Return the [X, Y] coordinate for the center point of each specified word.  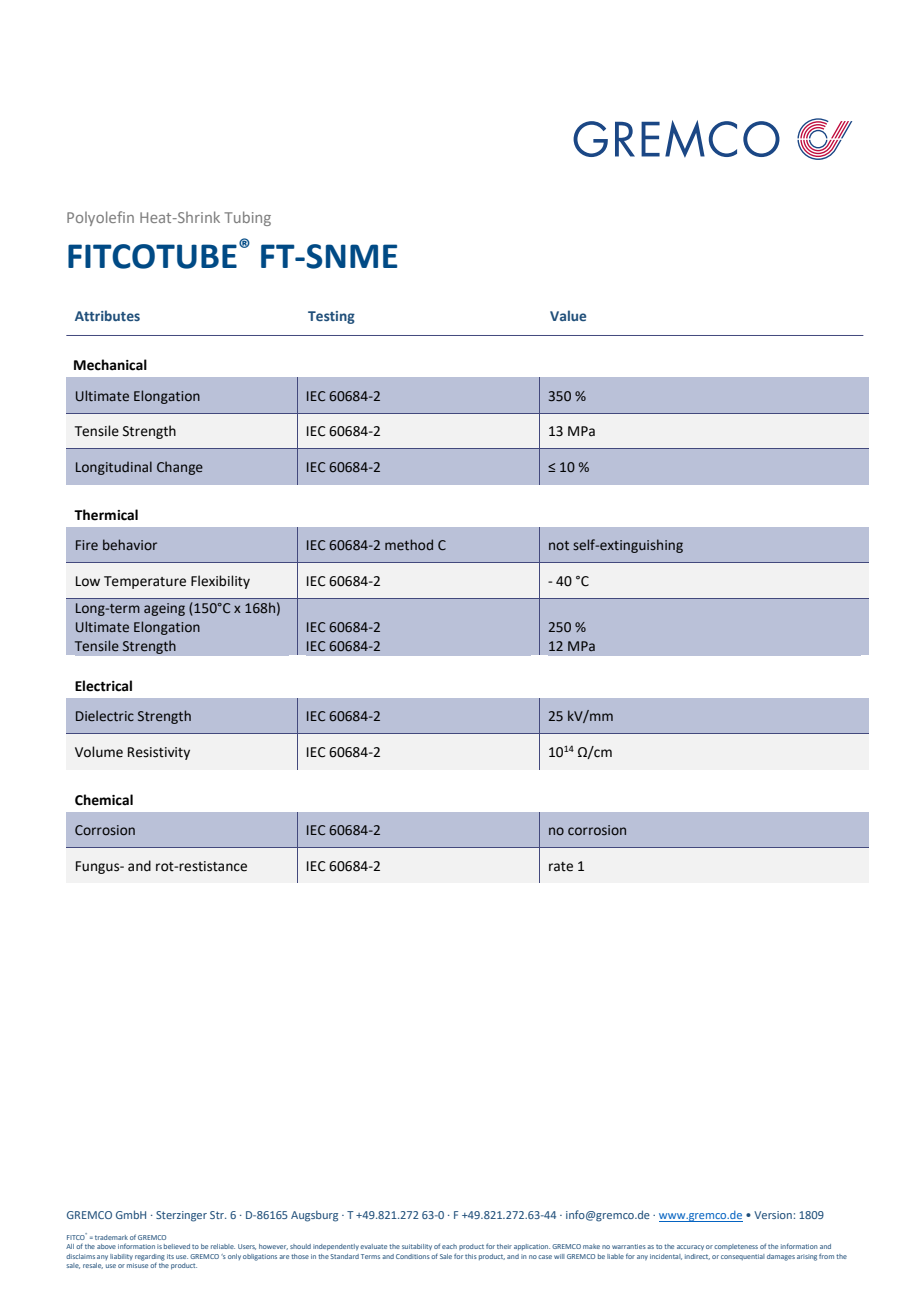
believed [177, 1246]
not [559, 545]
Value [568, 315]
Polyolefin [100, 218]
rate [561, 867]
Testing [331, 317]
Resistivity [159, 753]
